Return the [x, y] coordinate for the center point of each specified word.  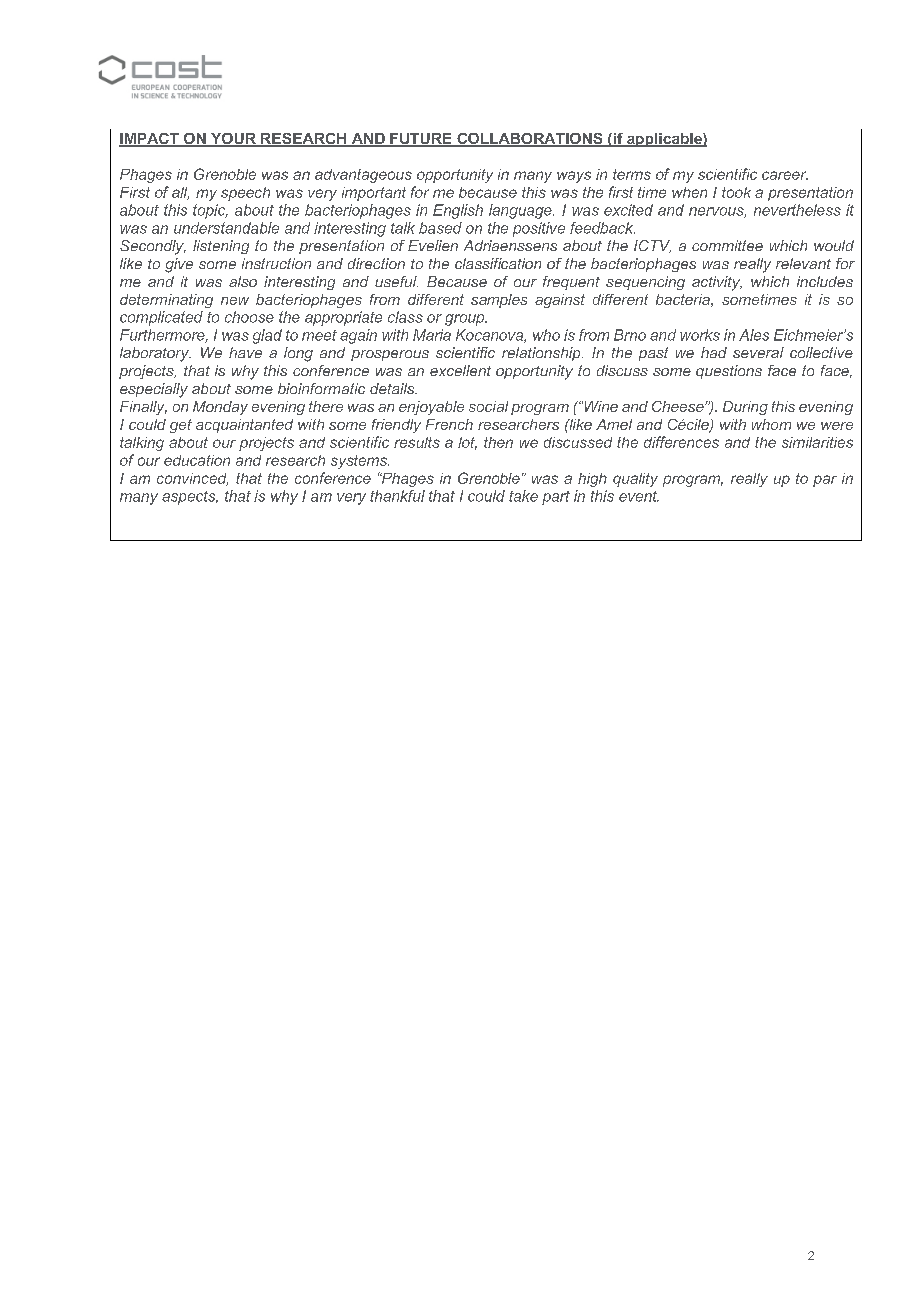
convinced [192, 479]
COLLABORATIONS [530, 140]
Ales [754, 335]
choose [249, 317]
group [466, 320]
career [785, 175]
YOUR [233, 140]
